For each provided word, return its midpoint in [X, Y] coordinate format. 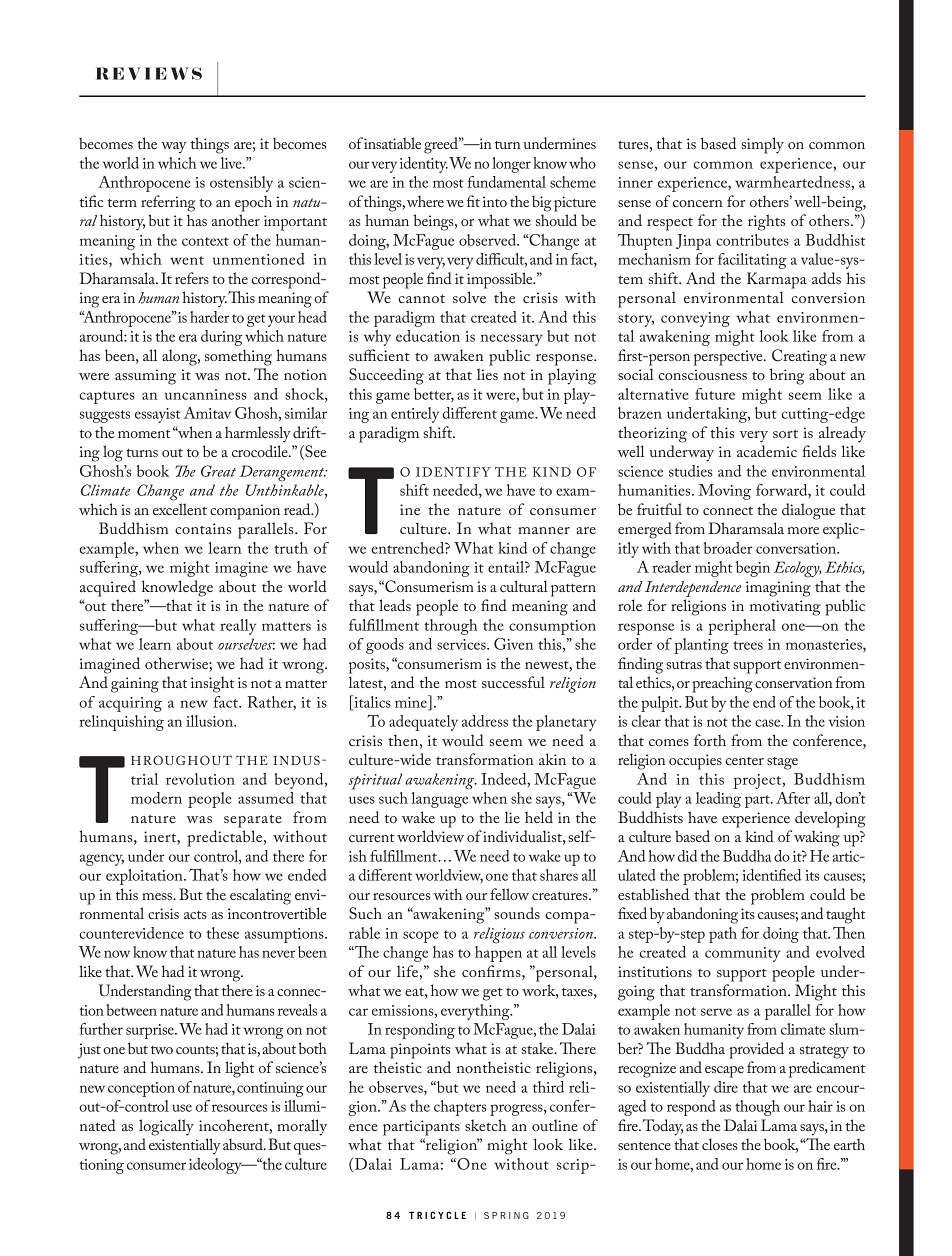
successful [513, 682]
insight [212, 684]
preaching [722, 684]
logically [166, 1127]
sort [785, 433]
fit [473, 201]
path [723, 935]
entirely [415, 415]
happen [498, 954]
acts [195, 915]
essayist [158, 415]
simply [762, 145]
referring [168, 203]
